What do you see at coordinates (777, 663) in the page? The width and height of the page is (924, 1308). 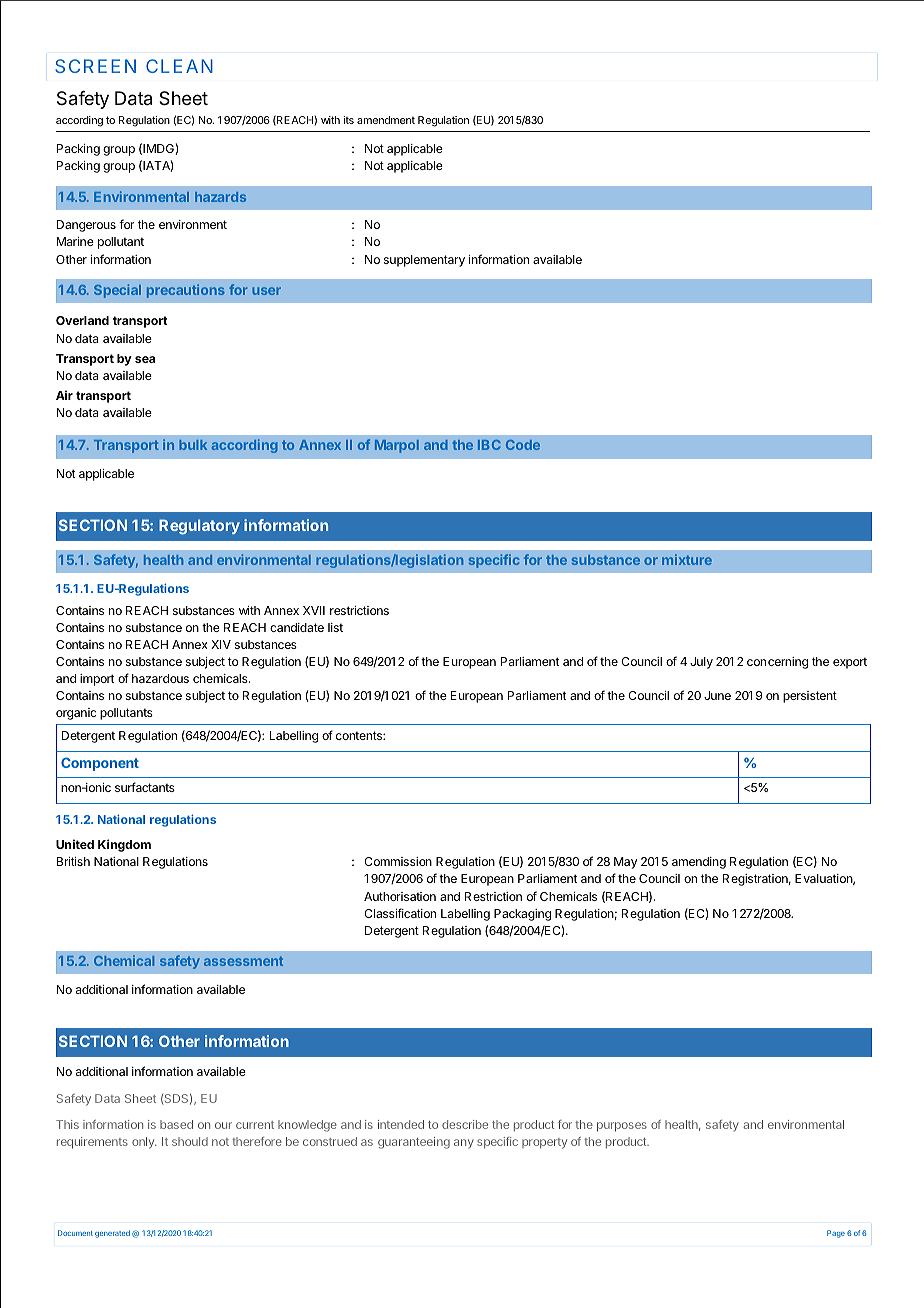 I see `concerning` at bounding box center [777, 663].
